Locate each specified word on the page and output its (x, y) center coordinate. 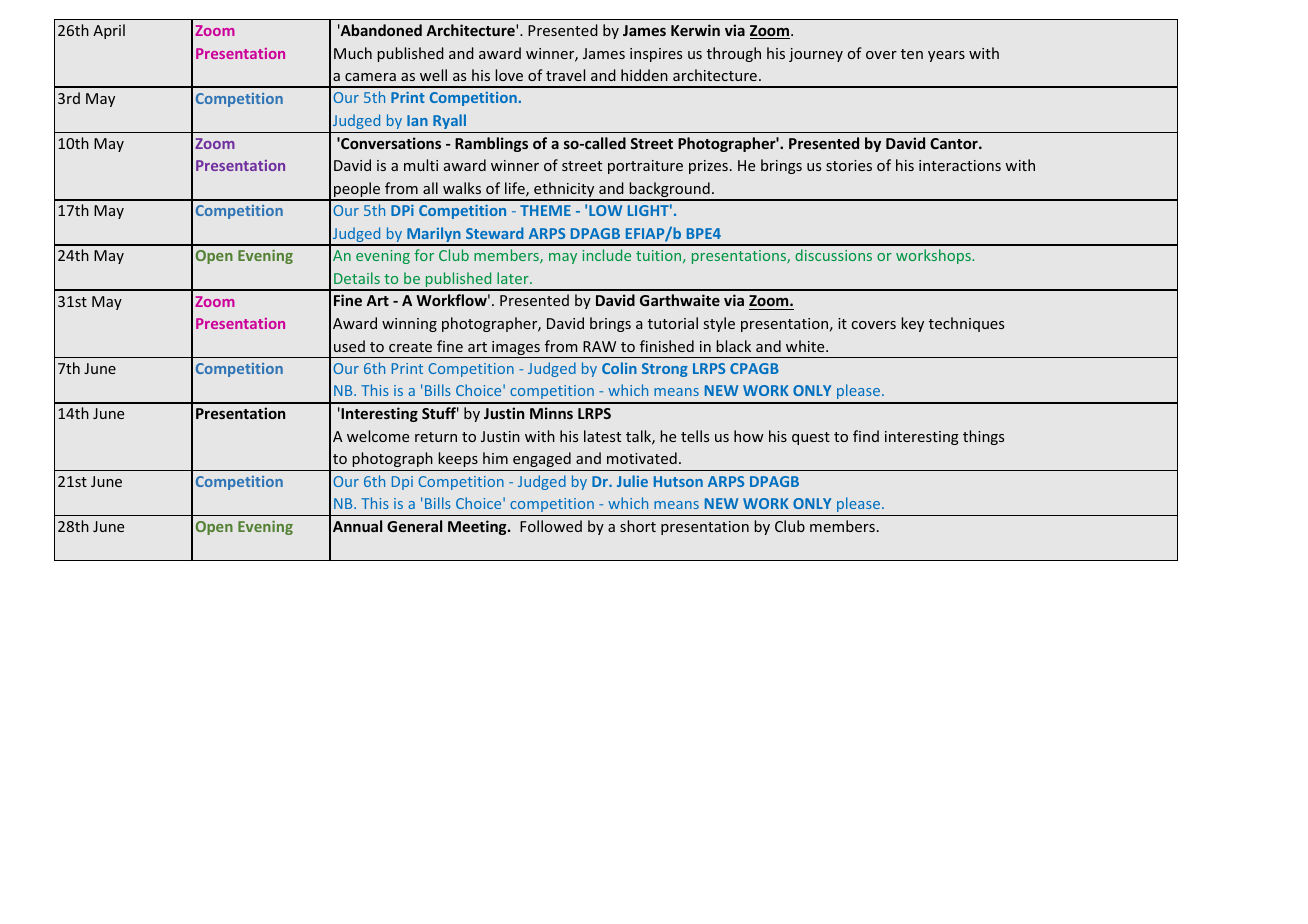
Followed (551, 526)
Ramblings (491, 144)
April (109, 31)
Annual (357, 526)
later (514, 278)
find (866, 436)
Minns (551, 413)
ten (912, 54)
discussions (833, 255)
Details (357, 278)
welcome (378, 436)
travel (565, 75)
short (638, 526)
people (357, 191)
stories (849, 165)
